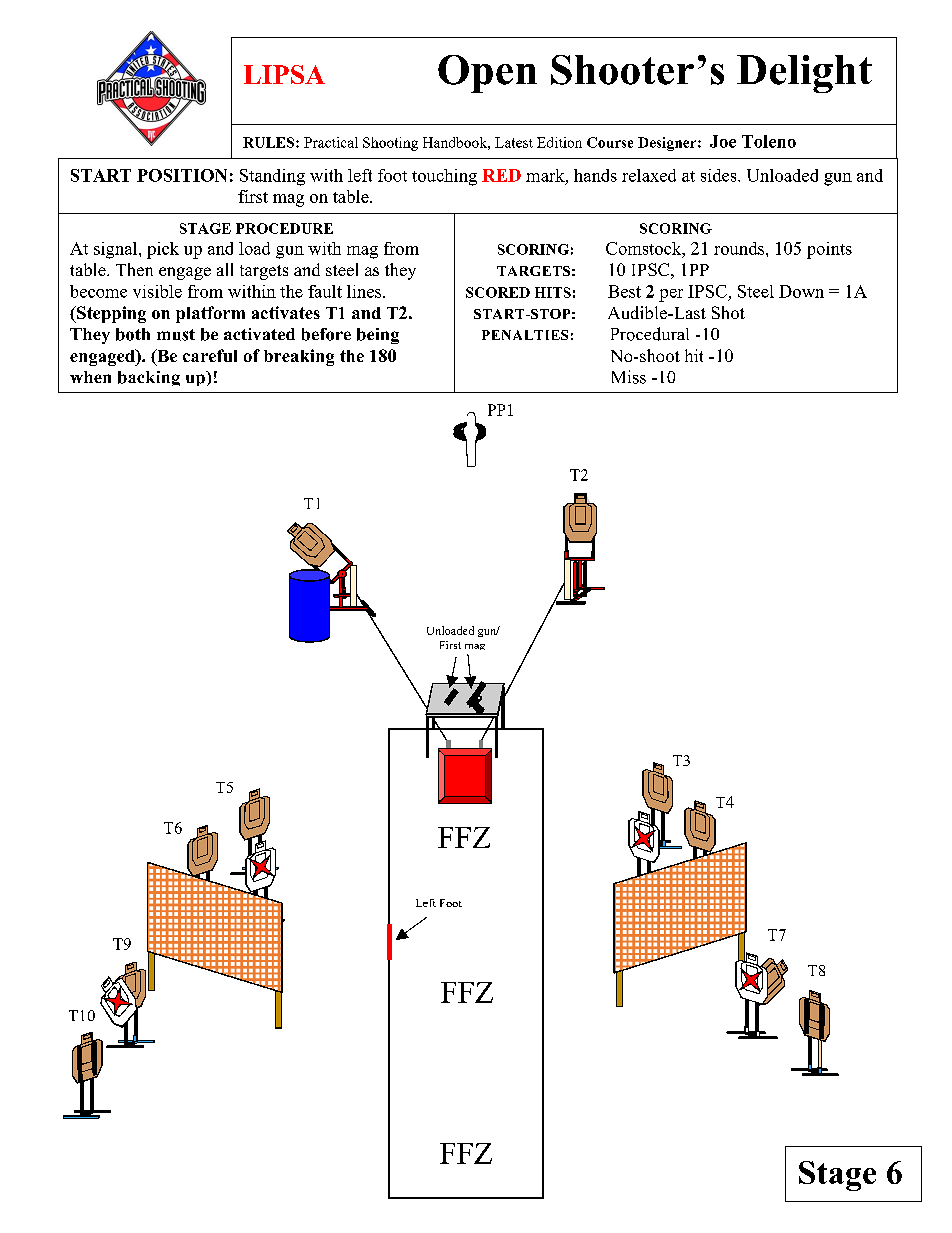 This screenshot has width=952, height=1233. I want to click on Joe, so click(723, 141).
